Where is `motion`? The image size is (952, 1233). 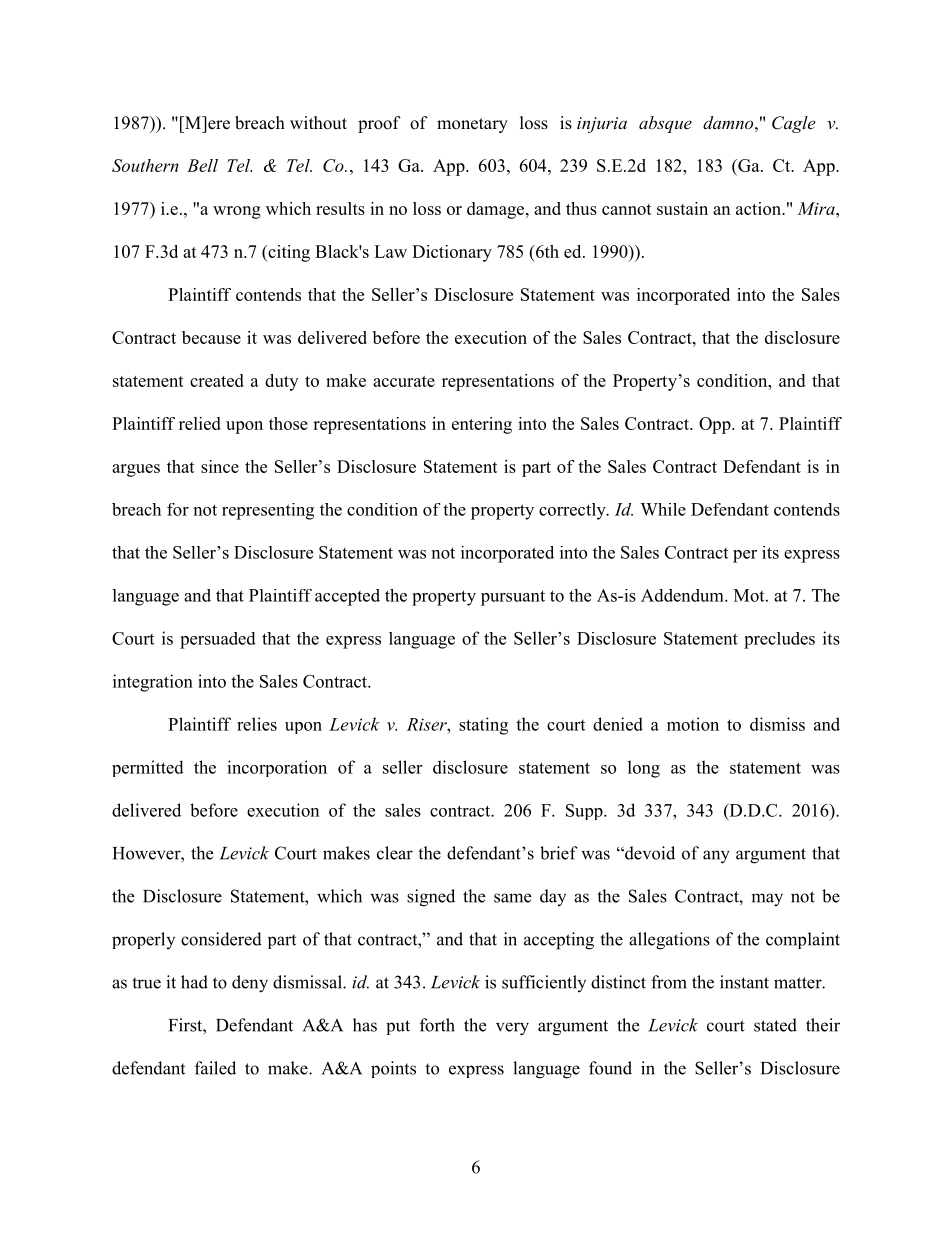 motion is located at coordinates (693, 724).
